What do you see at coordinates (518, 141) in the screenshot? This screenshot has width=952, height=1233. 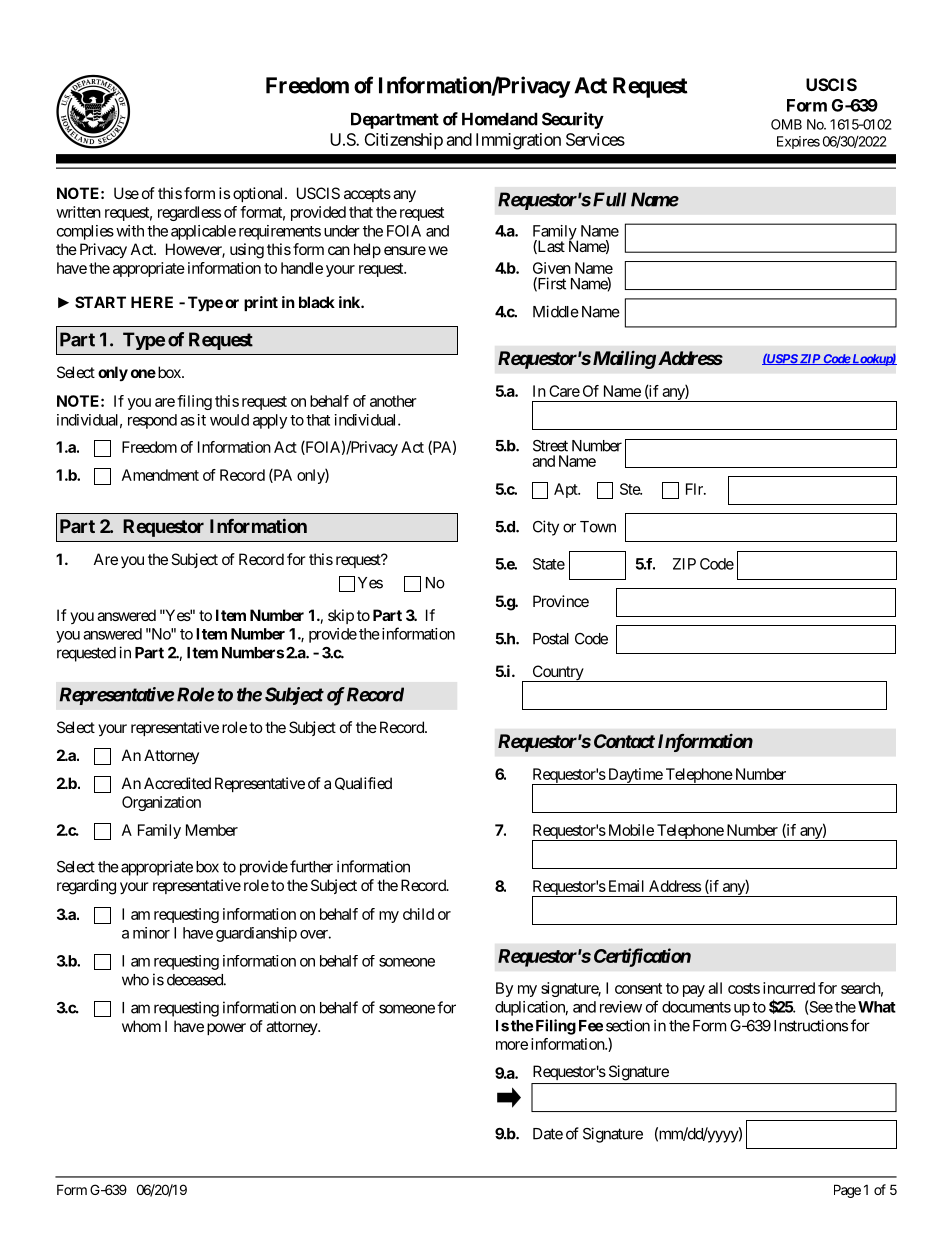 I see `Immigration` at bounding box center [518, 141].
